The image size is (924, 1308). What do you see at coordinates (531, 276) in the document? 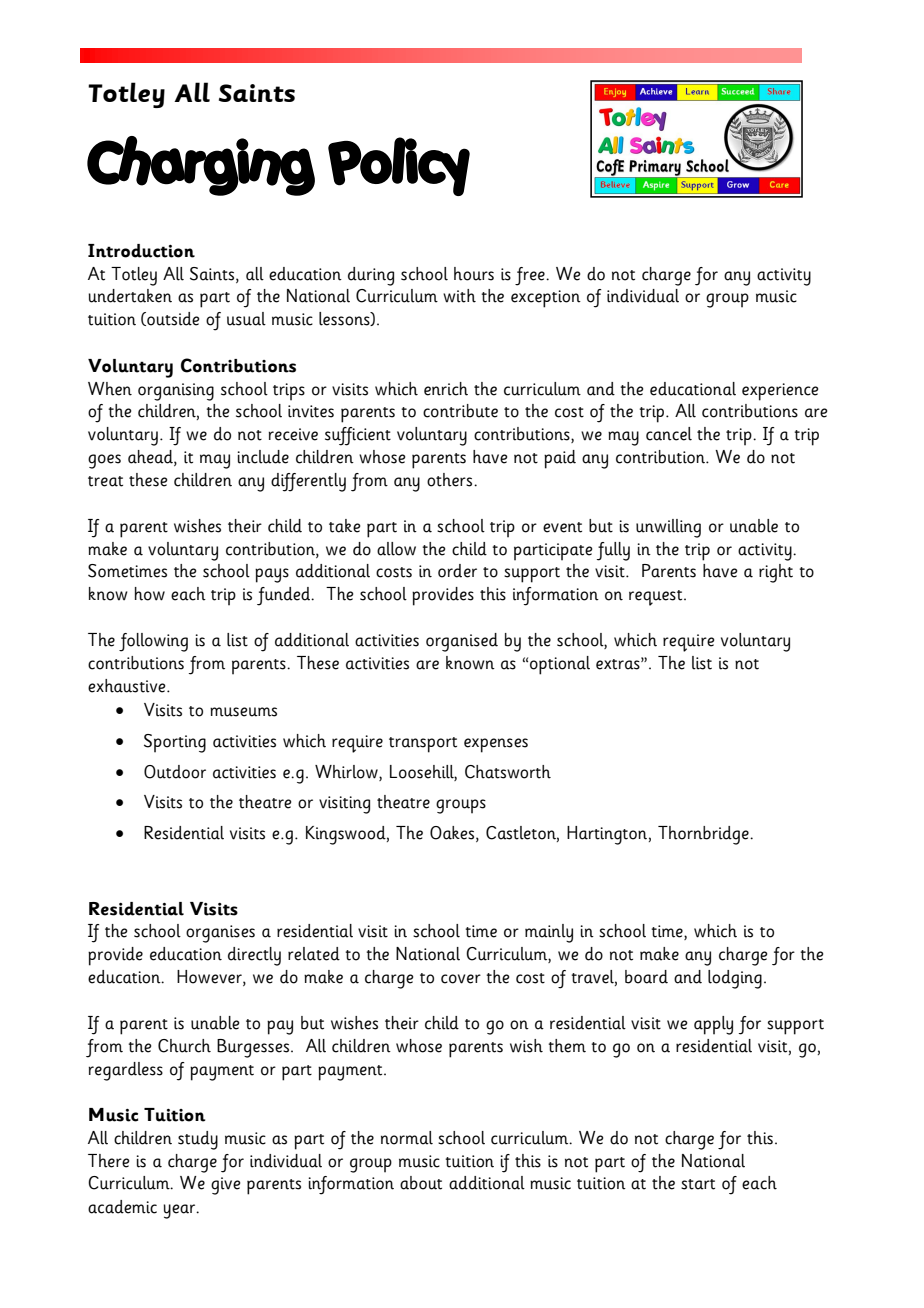
I see `free` at bounding box center [531, 276].
